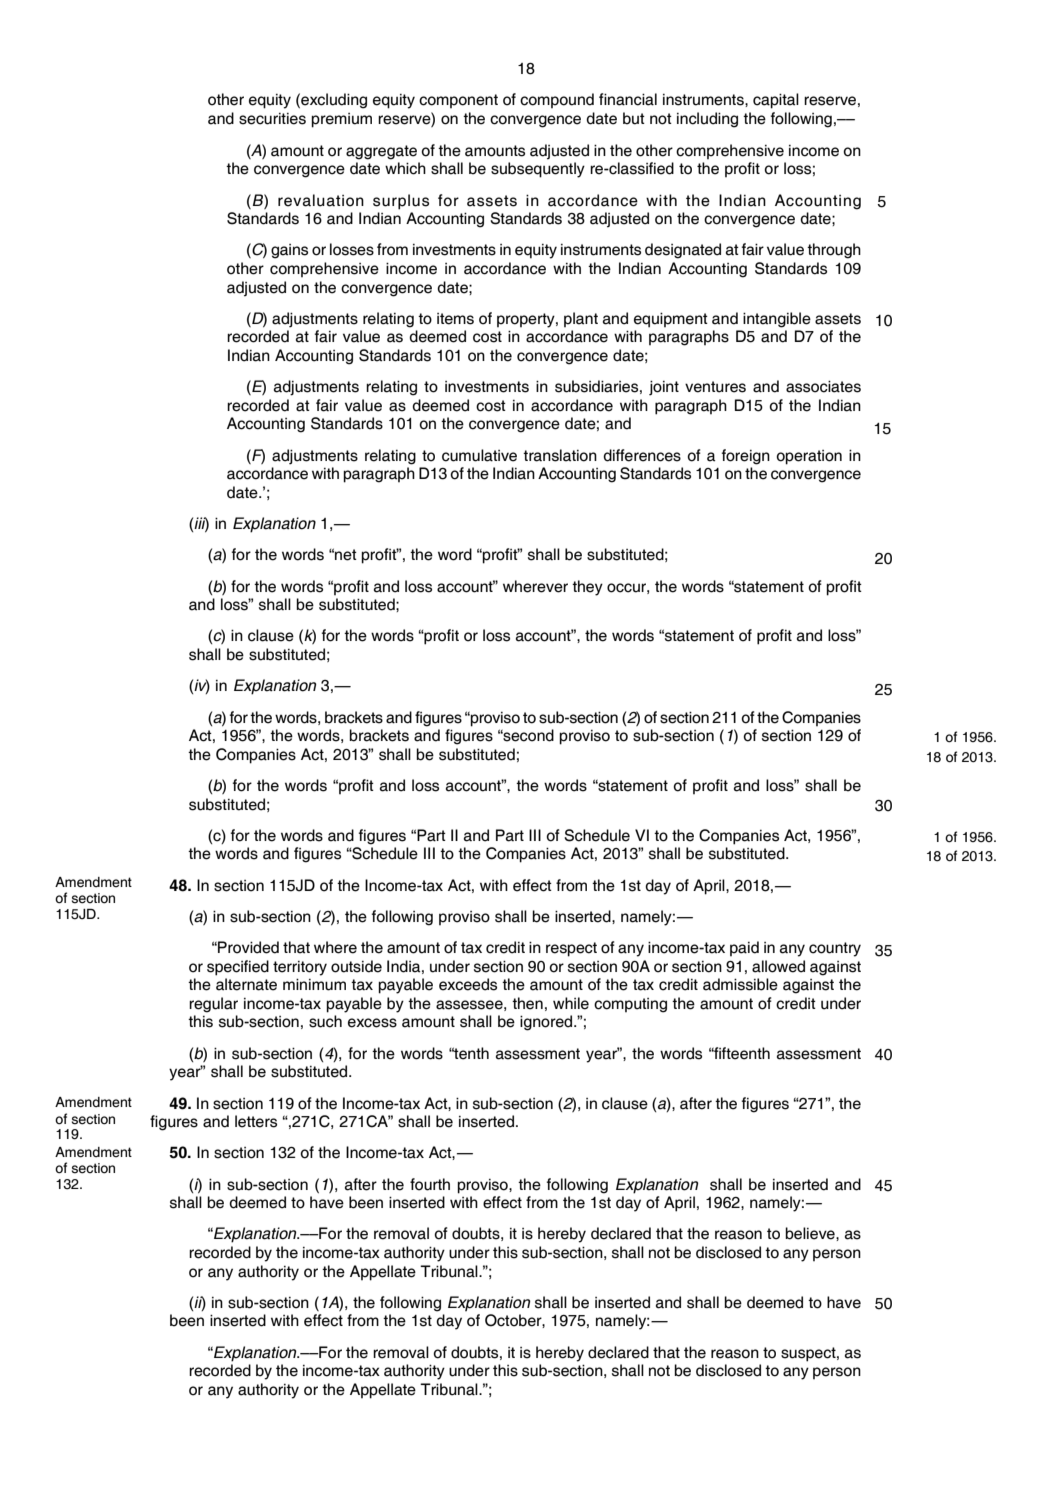 Image resolution: width=1052 pixels, height=1488 pixels. I want to click on paid, so click(744, 949).
